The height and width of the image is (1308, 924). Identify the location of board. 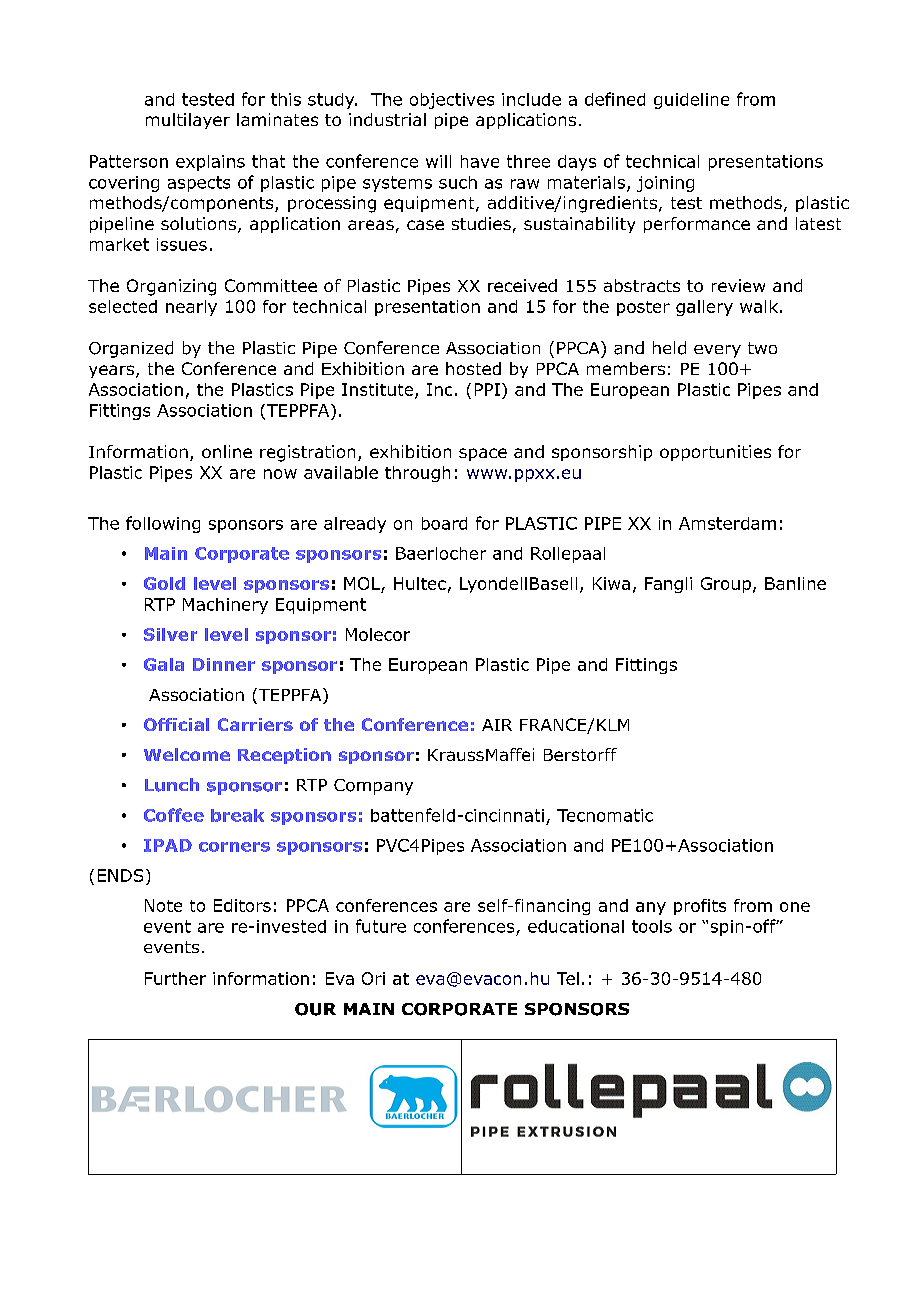
(444, 523).
